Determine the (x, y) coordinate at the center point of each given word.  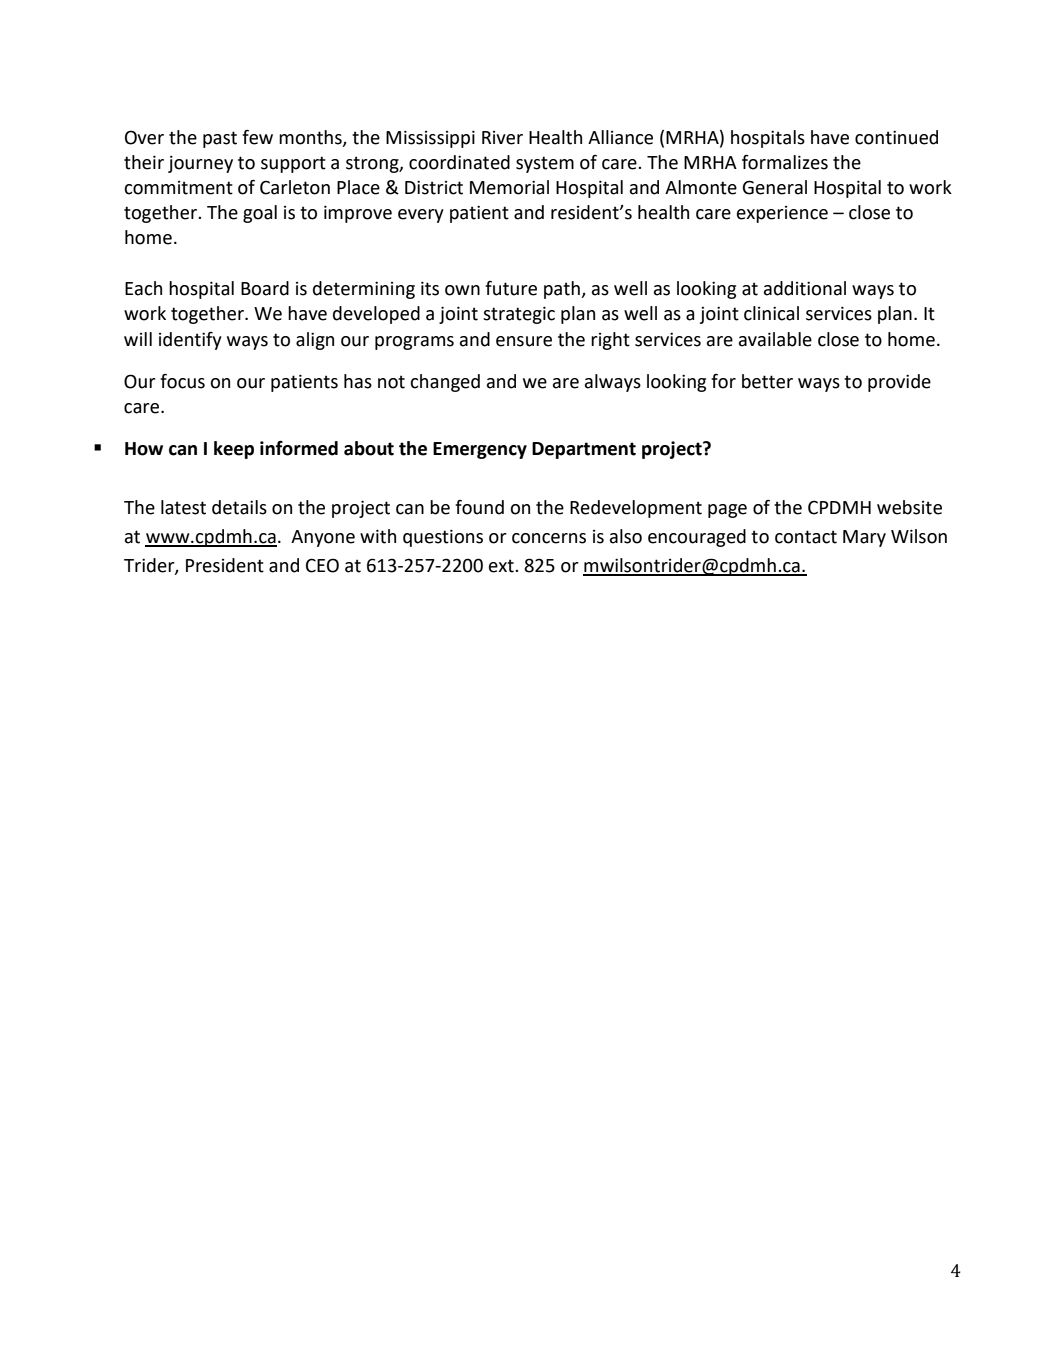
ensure (524, 341)
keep (234, 450)
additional (805, 288)
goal (260, 214)
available (775, 339)
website (909, 507)
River (502, 138)
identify (190, 341)
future (511, 288)
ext (502, 566)
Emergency (480, 450)
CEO (322, 565)
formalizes (785, 162)
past (220, 139)
